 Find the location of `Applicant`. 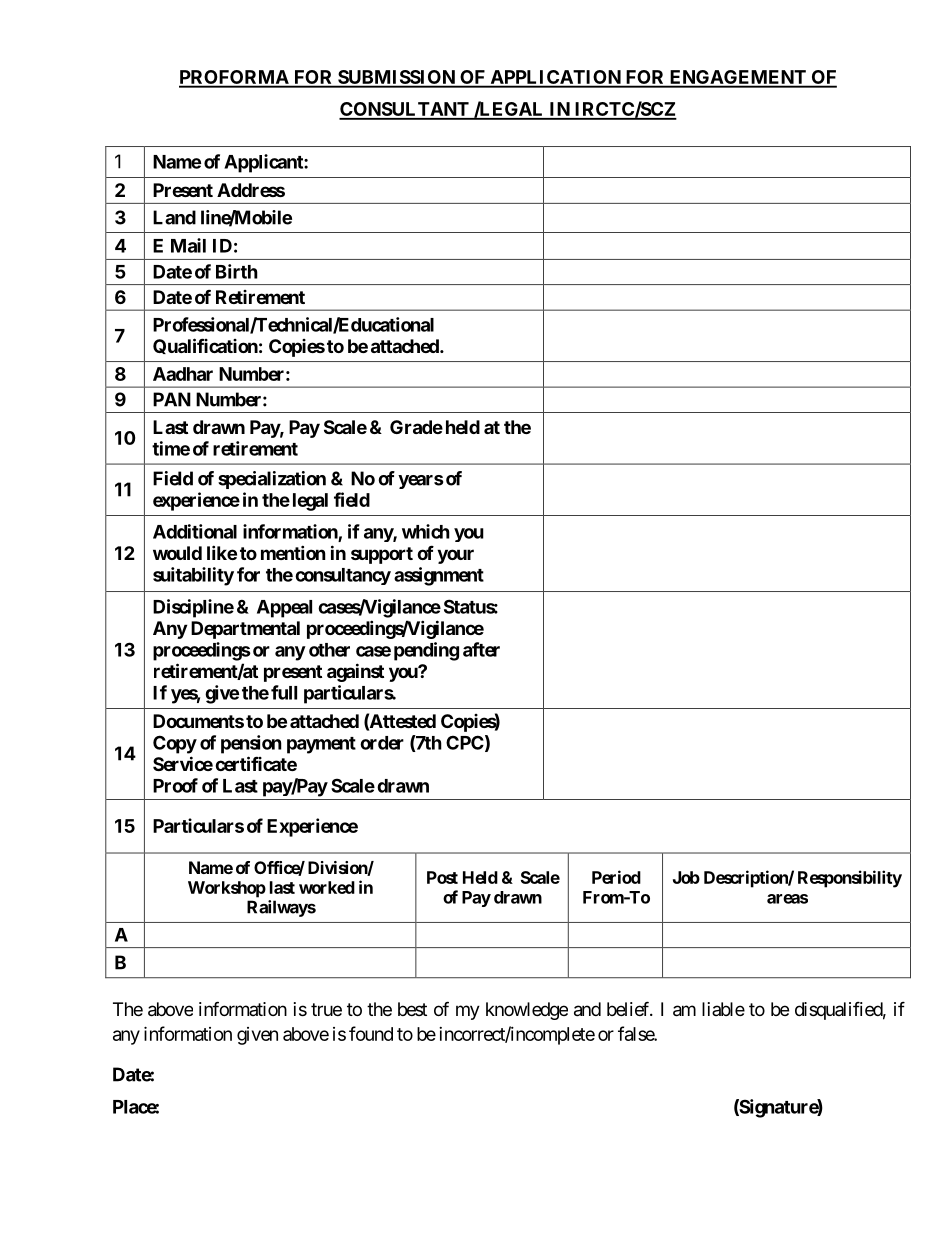

Applicant is located at coordinates (264, 163).
